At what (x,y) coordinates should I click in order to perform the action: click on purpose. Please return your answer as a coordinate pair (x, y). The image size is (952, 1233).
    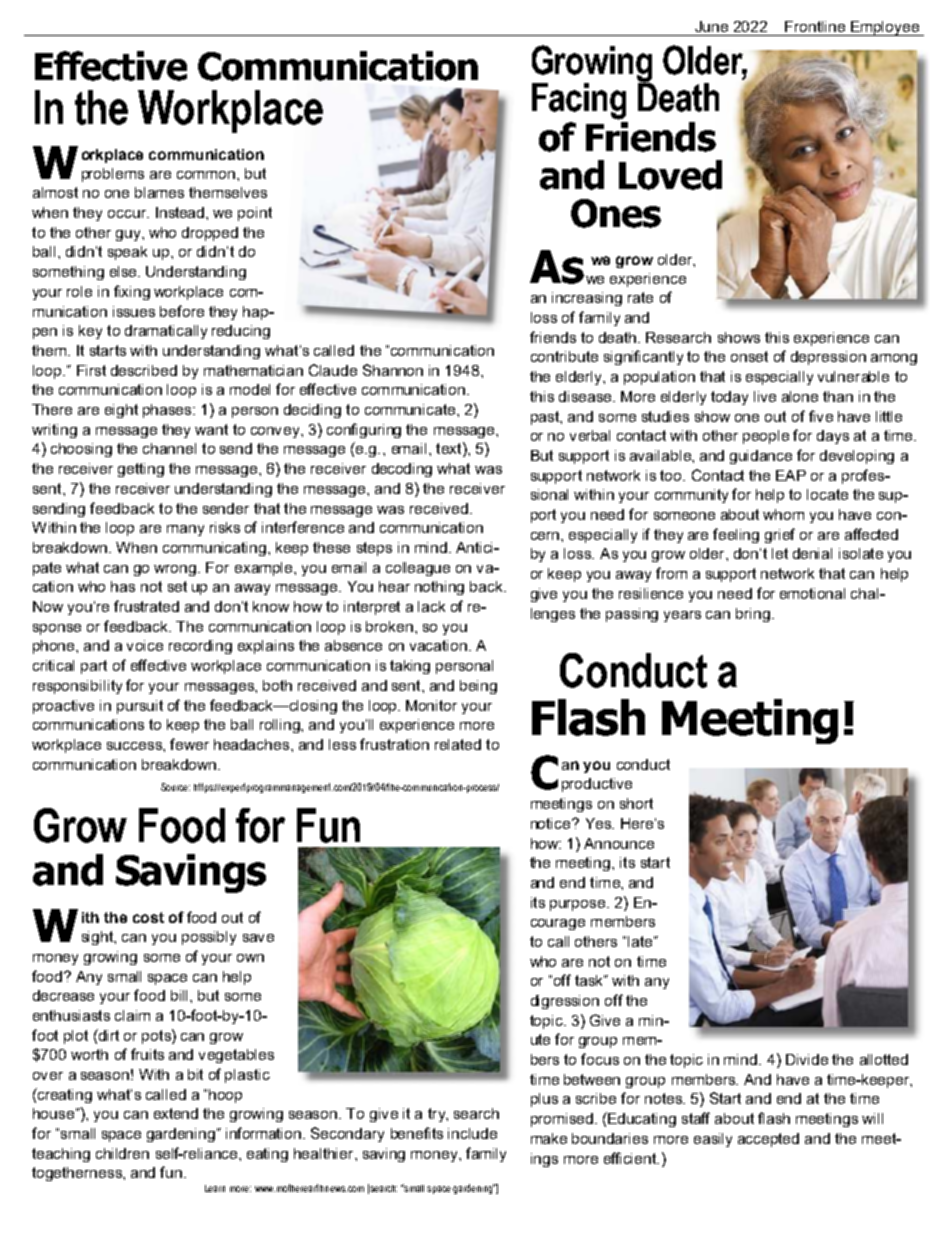
    Looking at the image, I should click on (577, 905).
